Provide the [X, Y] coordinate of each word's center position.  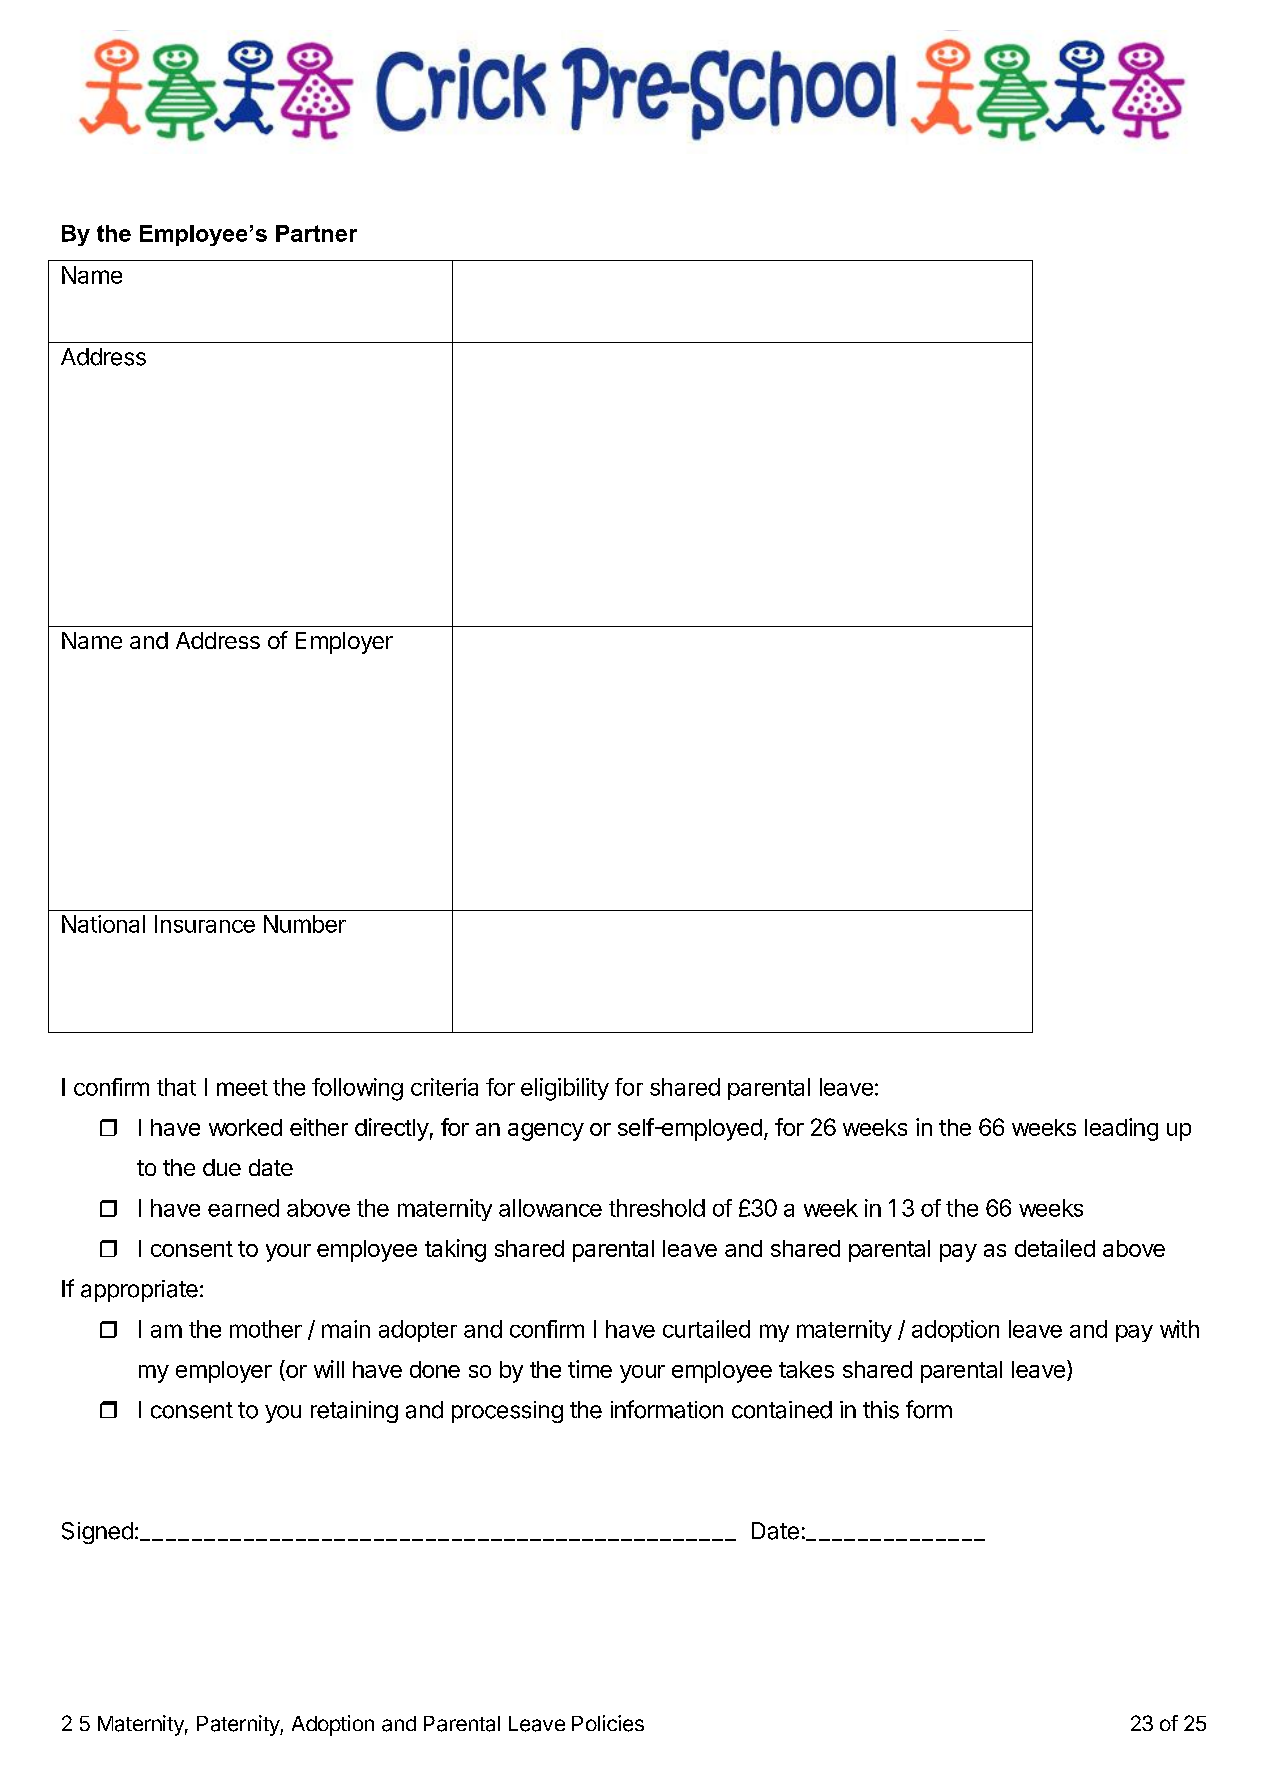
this [881, 1410]
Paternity [239, 1725]
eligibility [565, 1089]
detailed [1055, 1248]
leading [1121, 1129]
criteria [444, 1087]
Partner [316, 233]
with [1179, 1329]
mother [266, 1329]
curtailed [706, 1329]
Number [305, 924]
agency [546, 1132]
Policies [608, 1723]
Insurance [205, 924]
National [103, 924]
